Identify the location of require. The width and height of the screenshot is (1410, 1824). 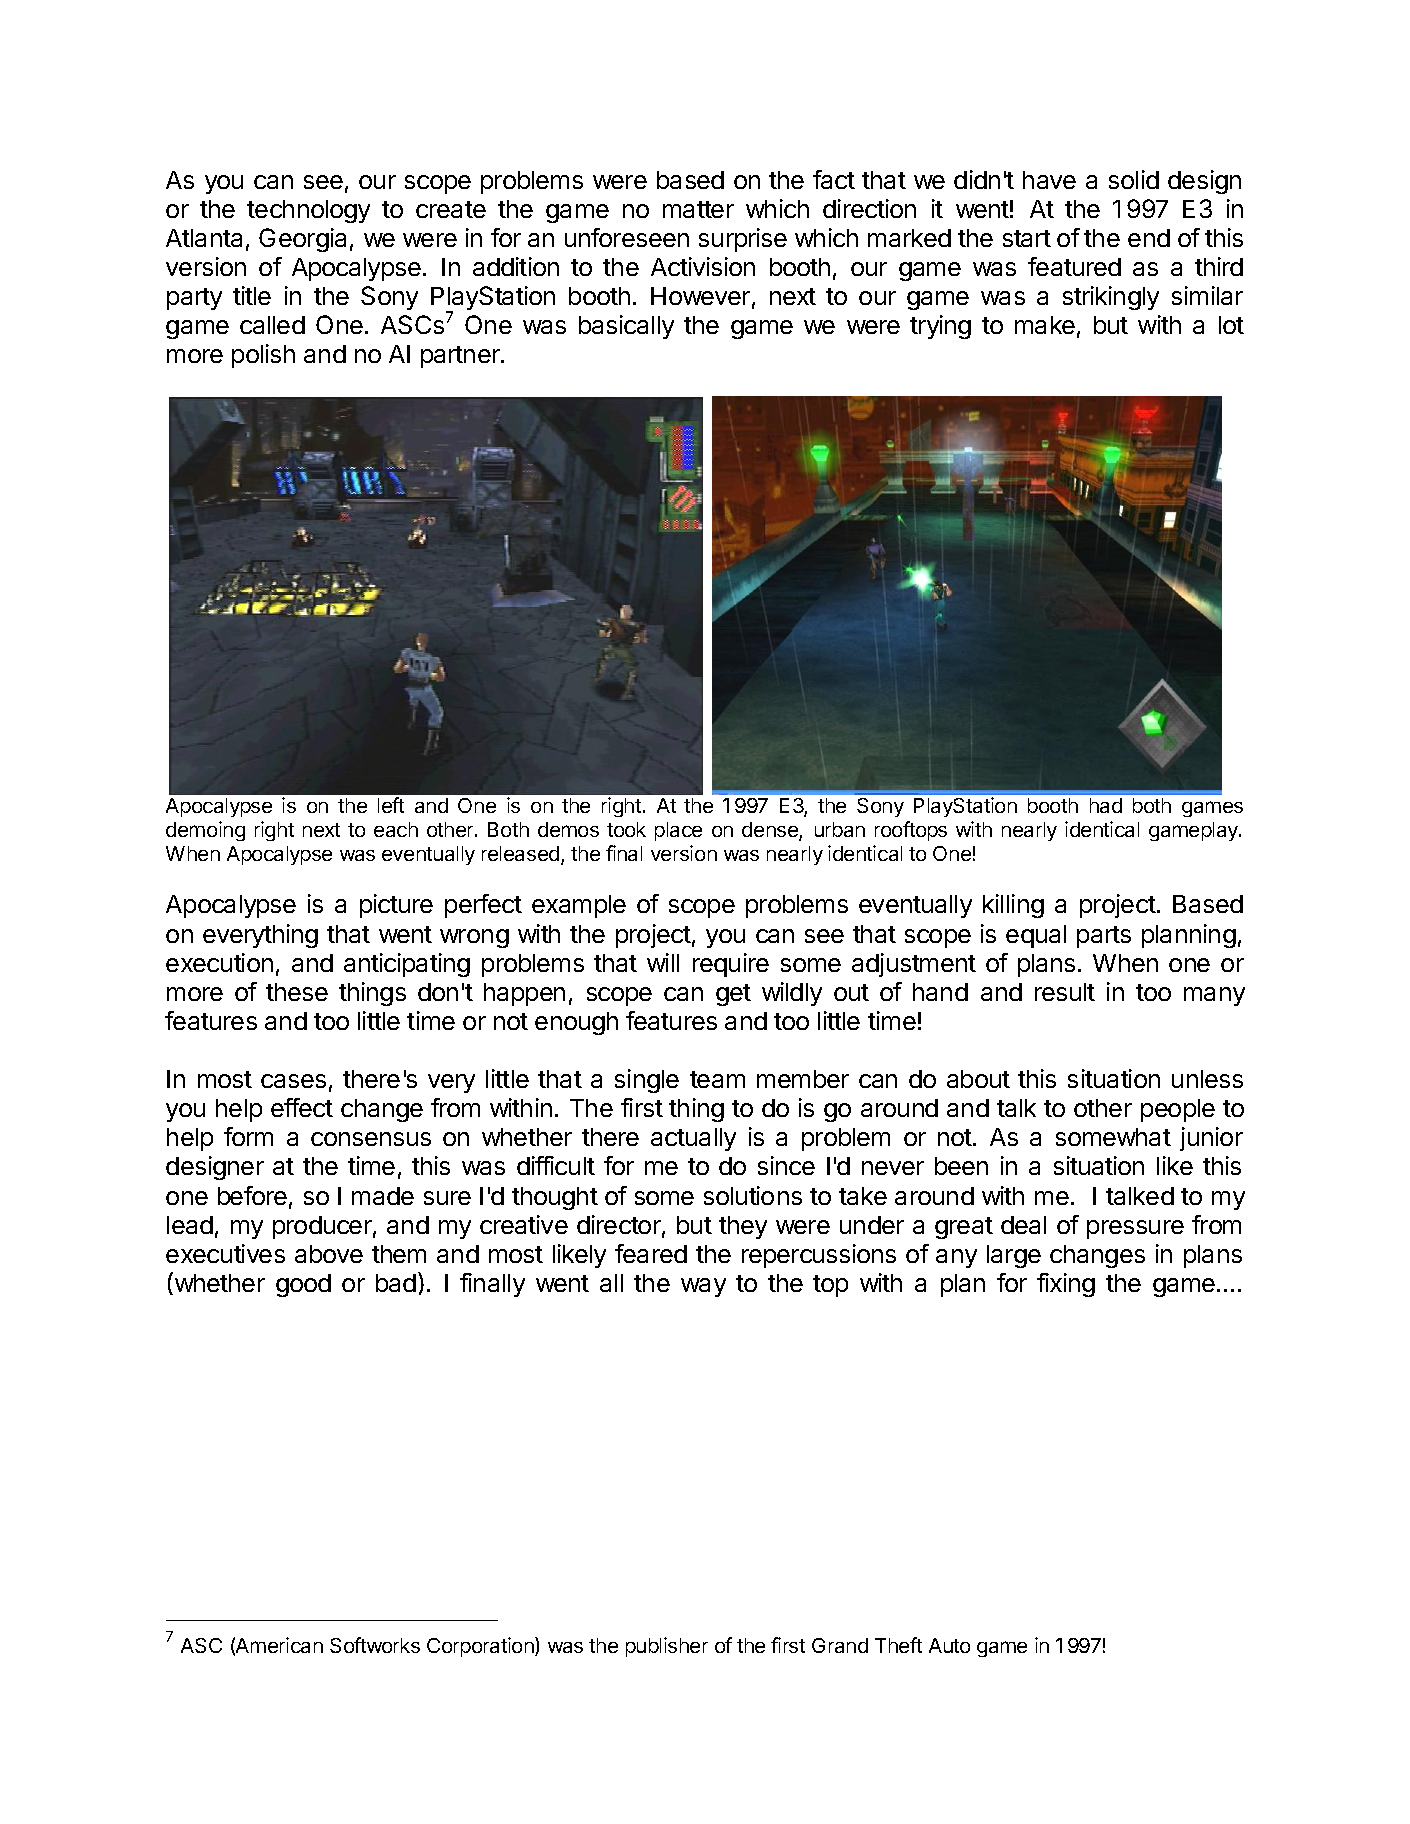
(731, 965).
